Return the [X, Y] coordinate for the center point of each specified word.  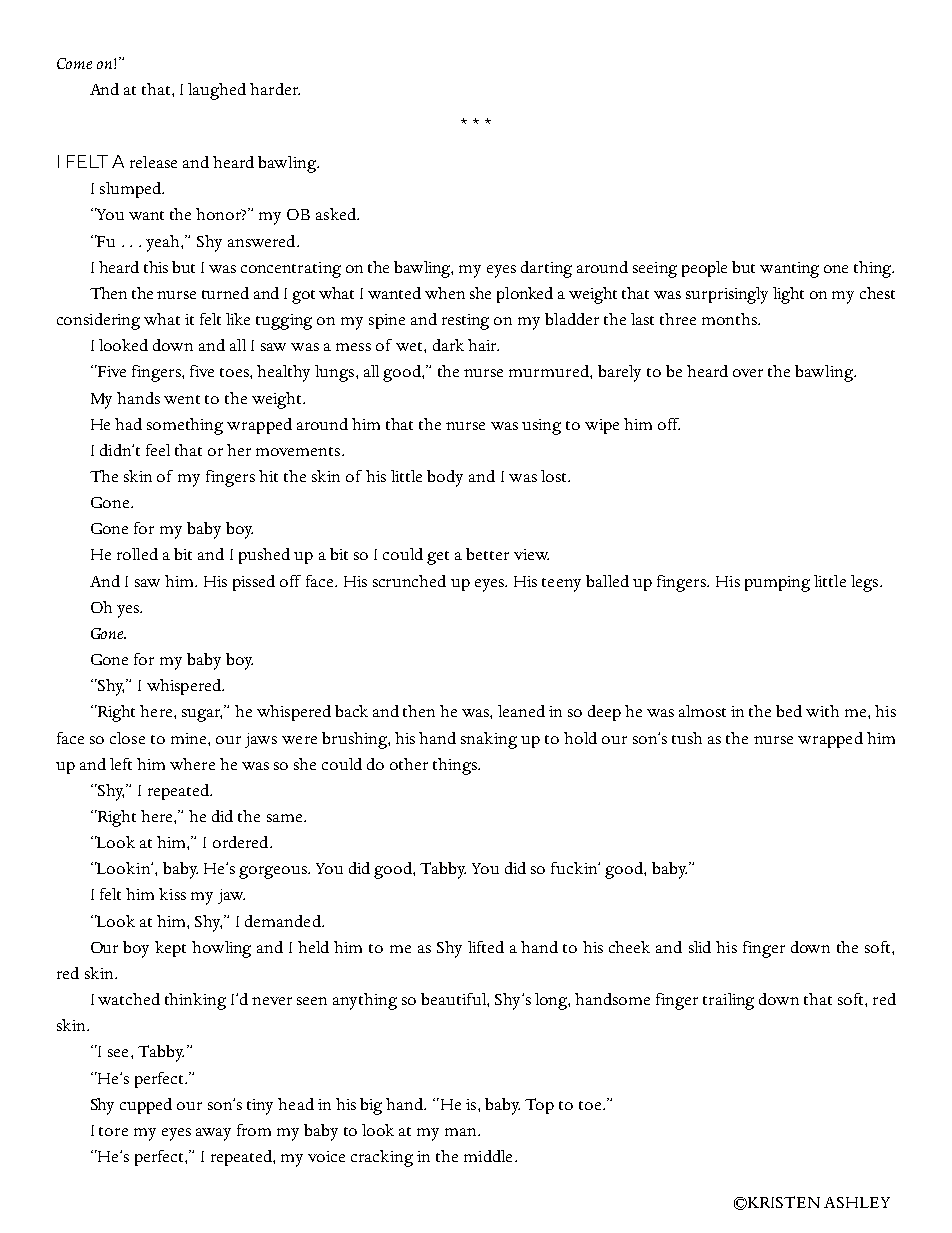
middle [490, 1156]
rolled [137, 554]
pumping [777, 584]
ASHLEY [857, 1202]
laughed [217, 91]
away [213, 1134]
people [704, 269]
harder [275, 89]
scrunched [409, 581]
